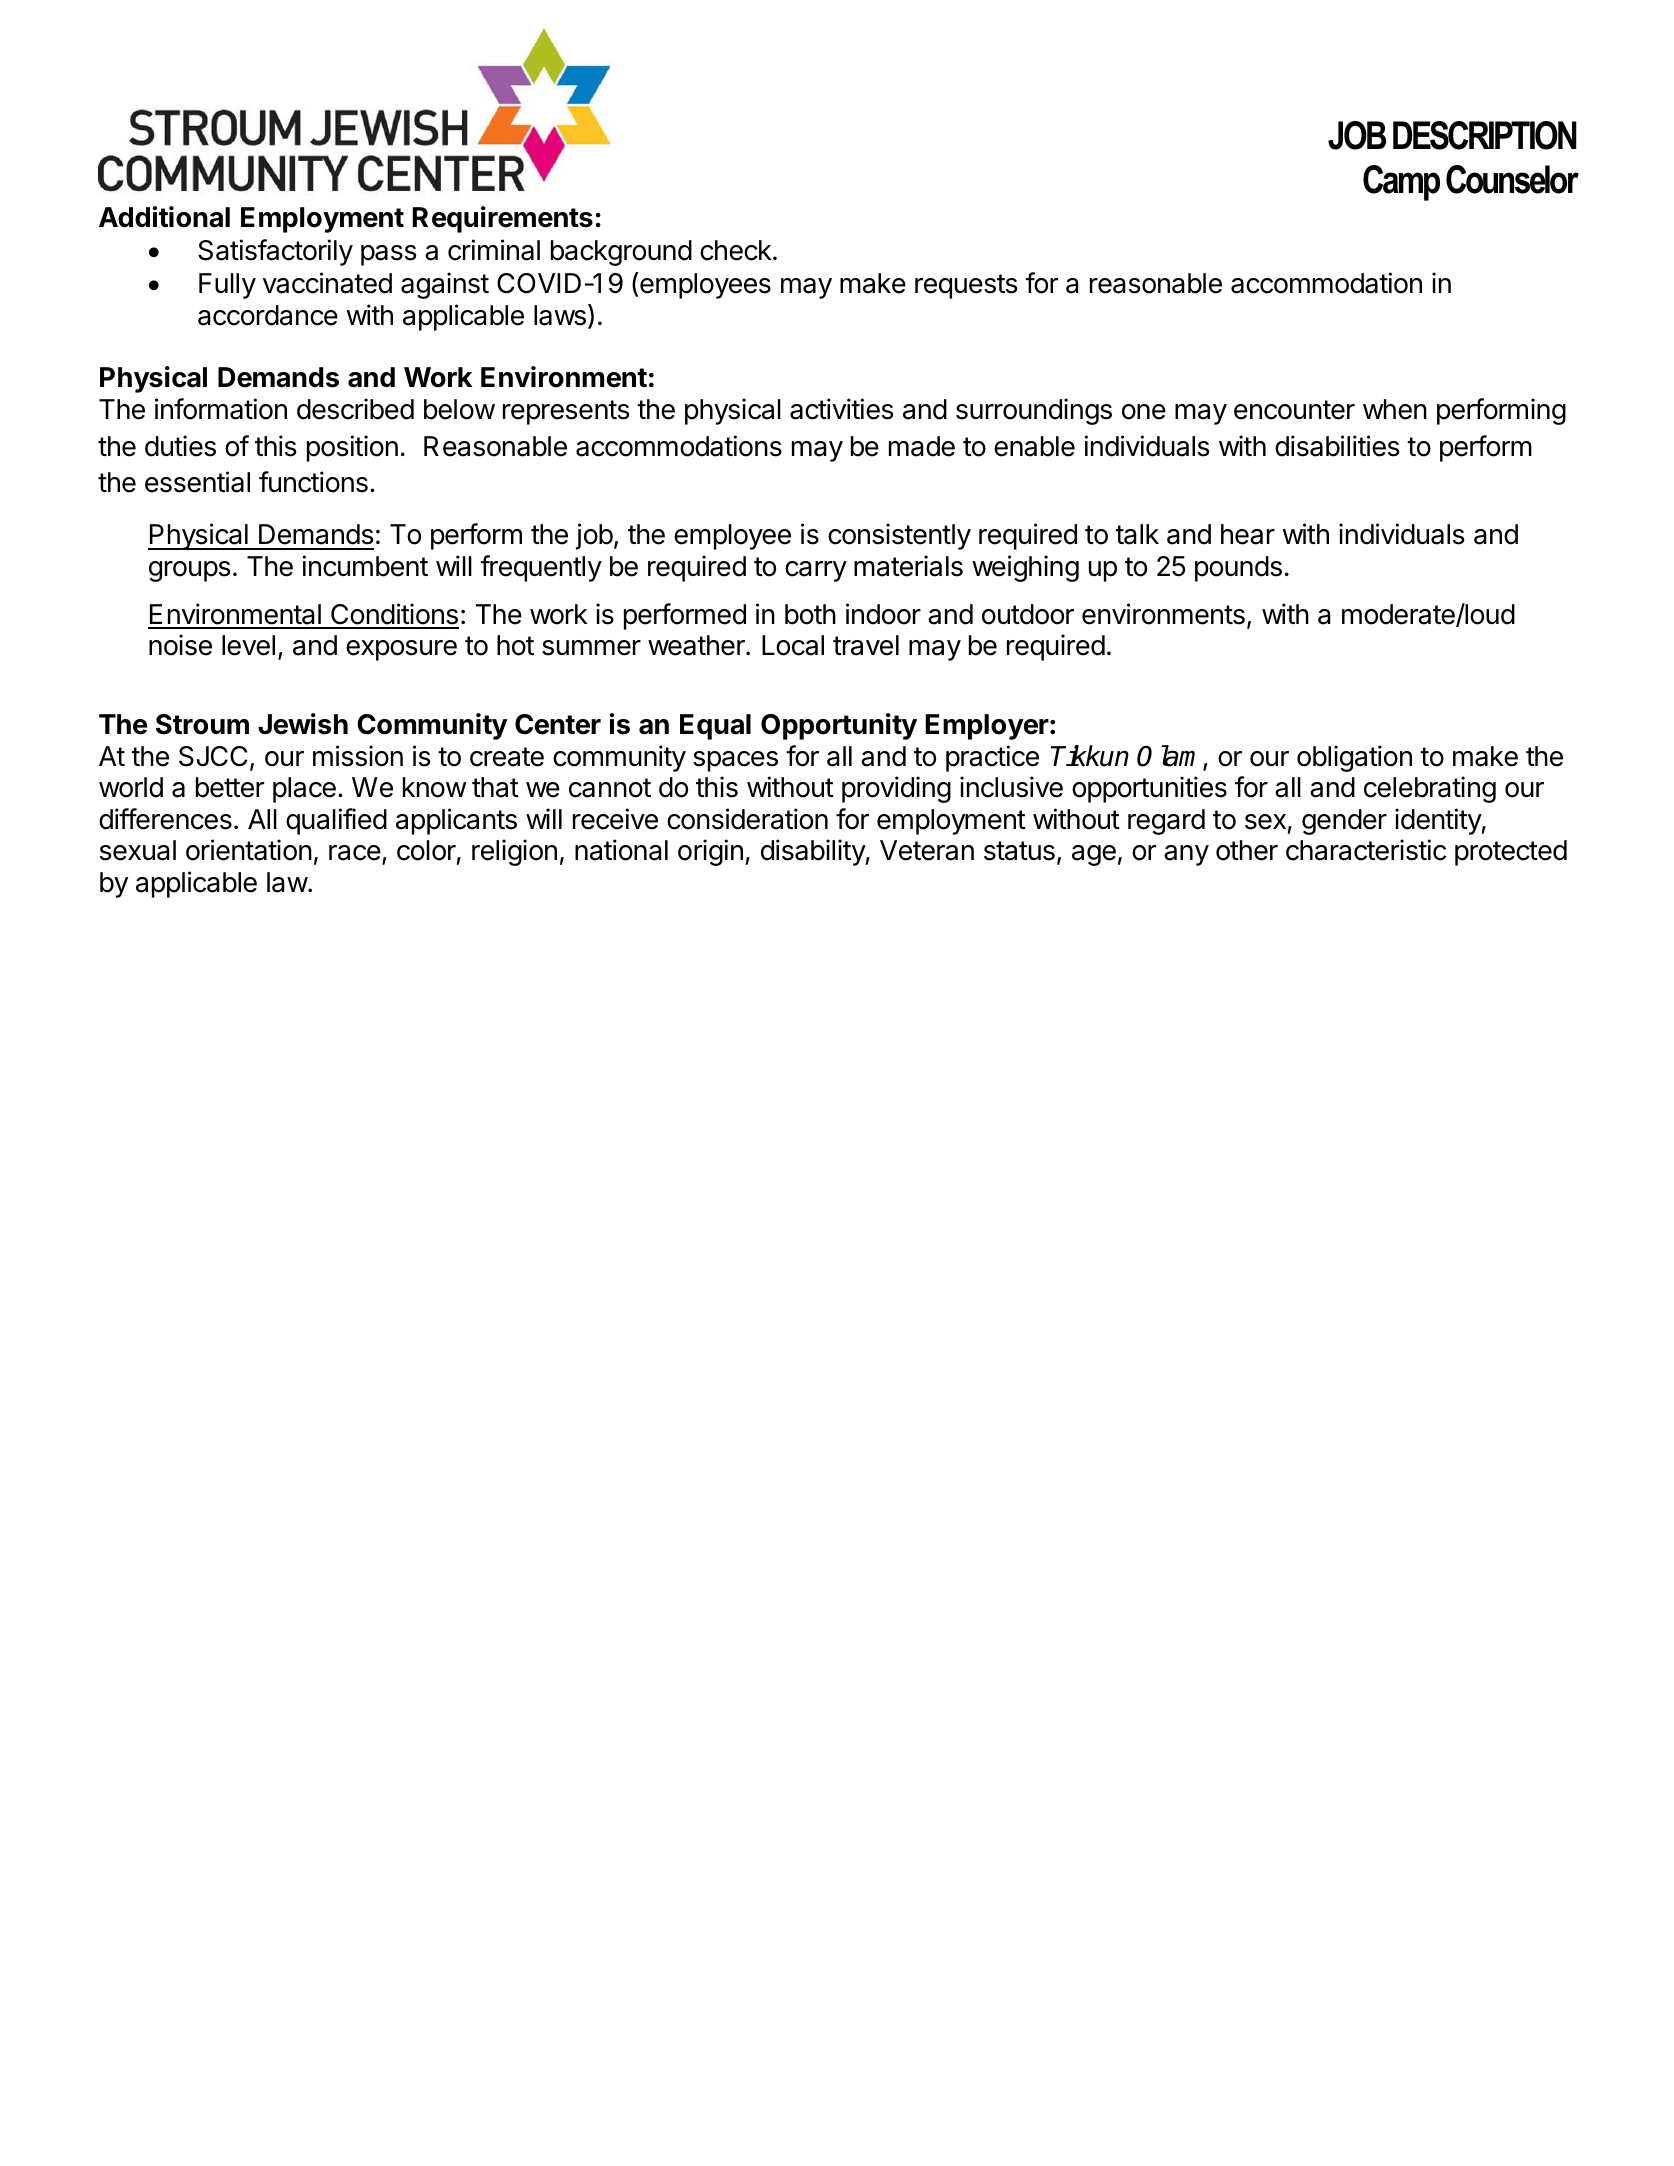 The image size is (1674, 2166). Describe the element at coordinates (1401, 183) in the document. I see `Camp` at that location.
